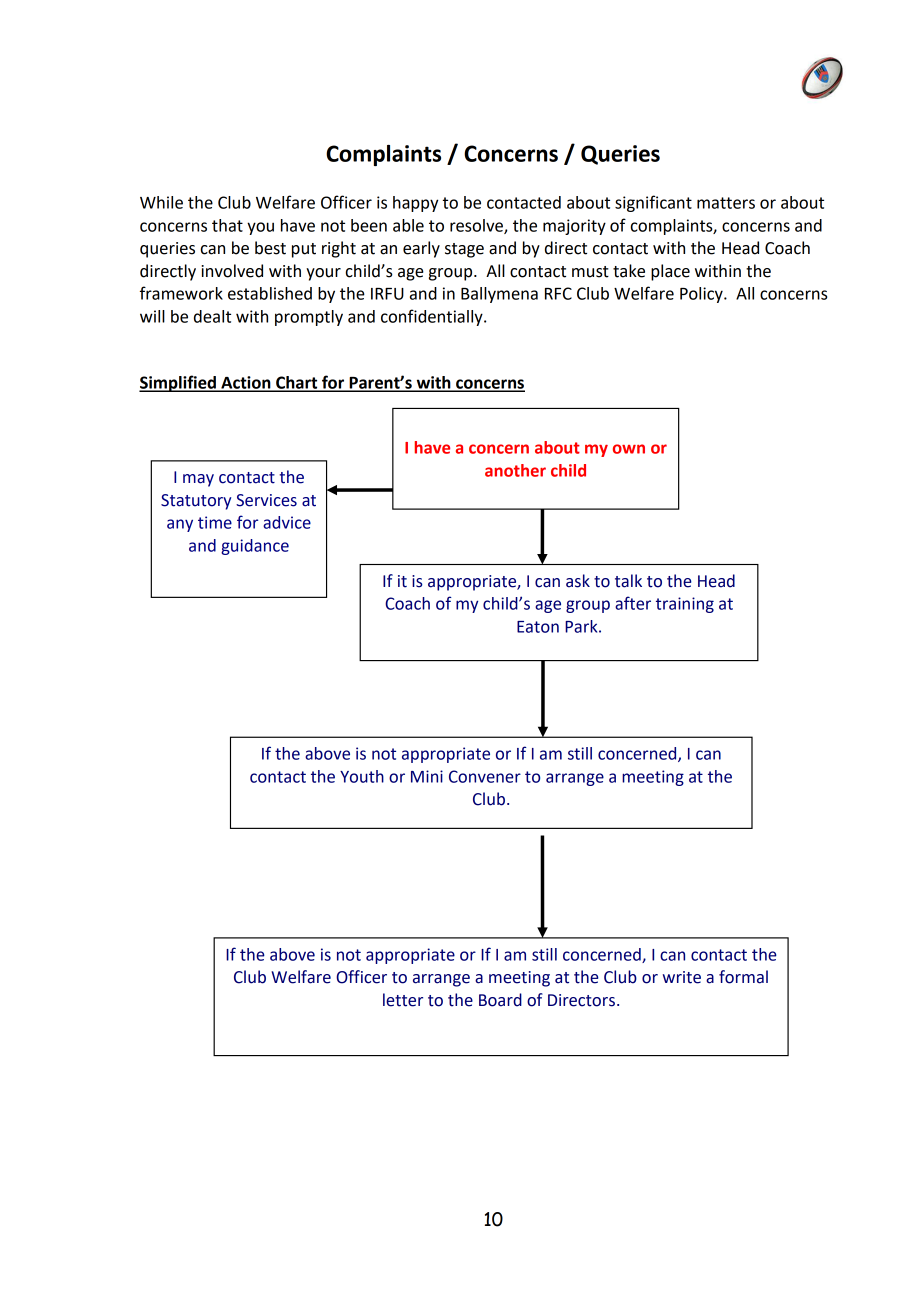  What do you see at coordinates (685, 605) in the screenshot?
I see `training` at bounding box center [685, 605].
